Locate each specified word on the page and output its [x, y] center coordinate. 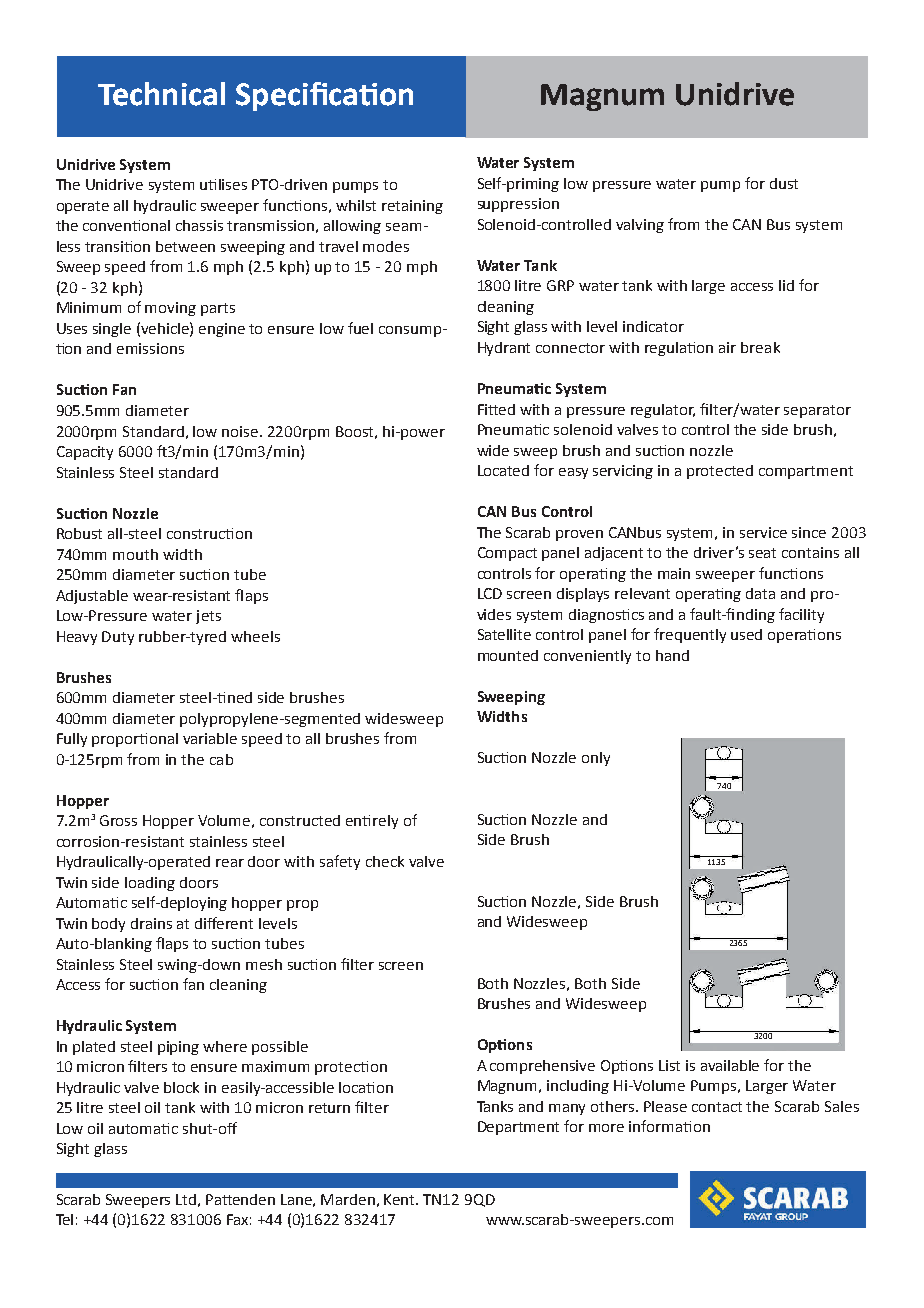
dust [784, 183]
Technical [161, 94]
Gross [118, 820]
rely [385, 822]
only [596, 759]
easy [573, 473]
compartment [806, 472]
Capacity [85, 453]
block [181, 1087]
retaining [412, 207]
